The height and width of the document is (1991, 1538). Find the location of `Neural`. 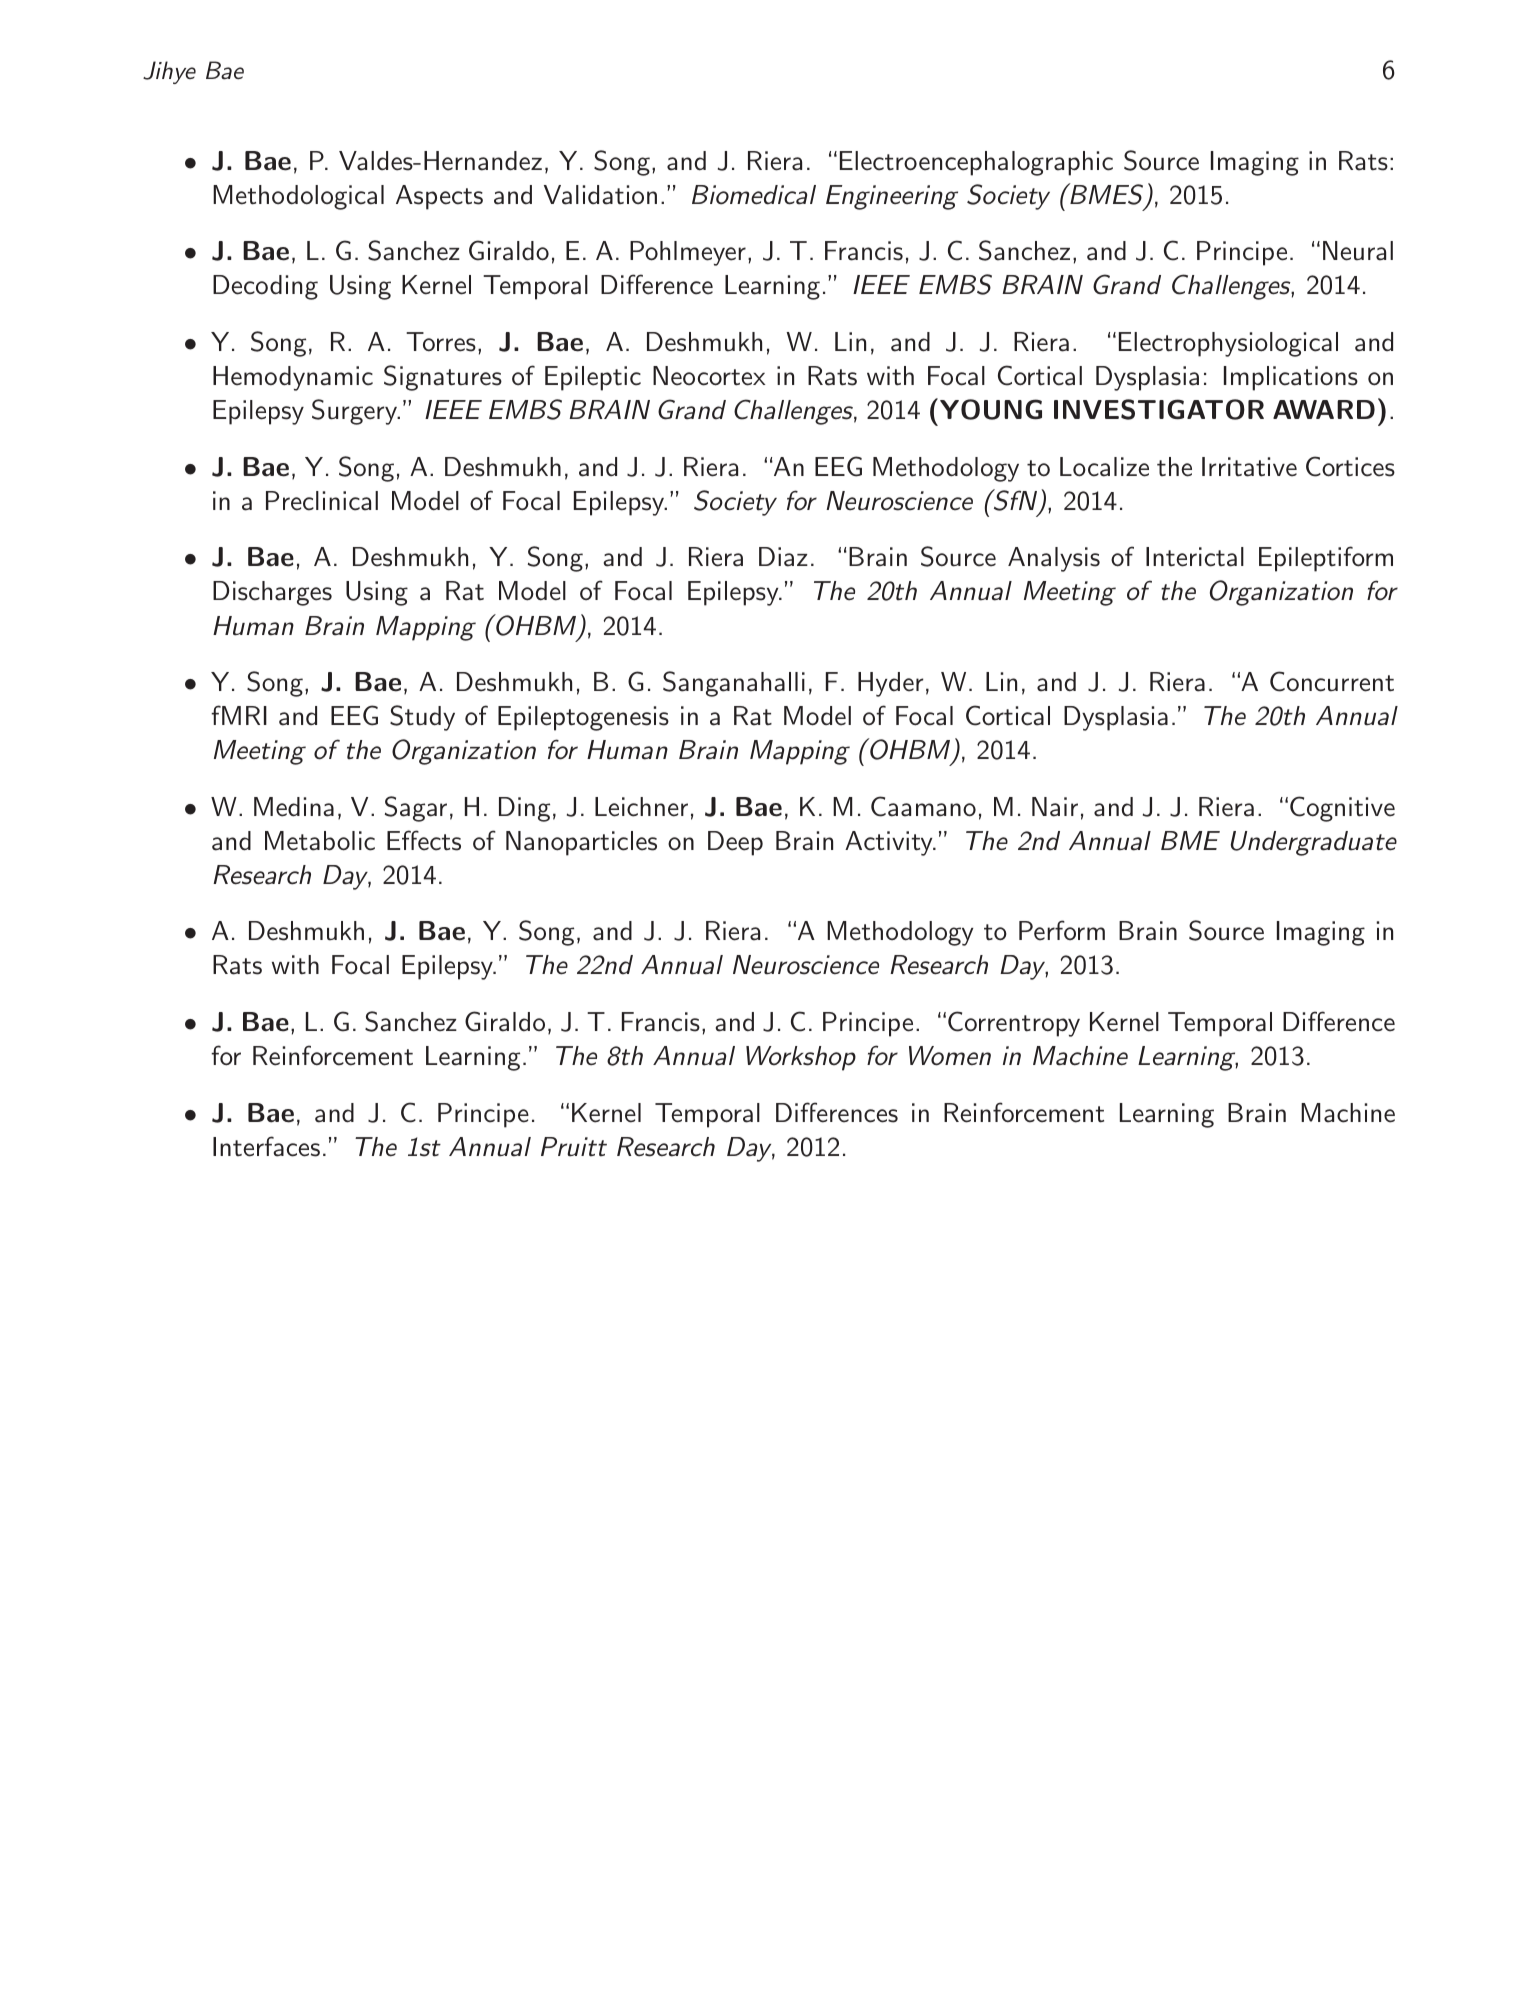

Neural is located at coordinates (1358, 251).
